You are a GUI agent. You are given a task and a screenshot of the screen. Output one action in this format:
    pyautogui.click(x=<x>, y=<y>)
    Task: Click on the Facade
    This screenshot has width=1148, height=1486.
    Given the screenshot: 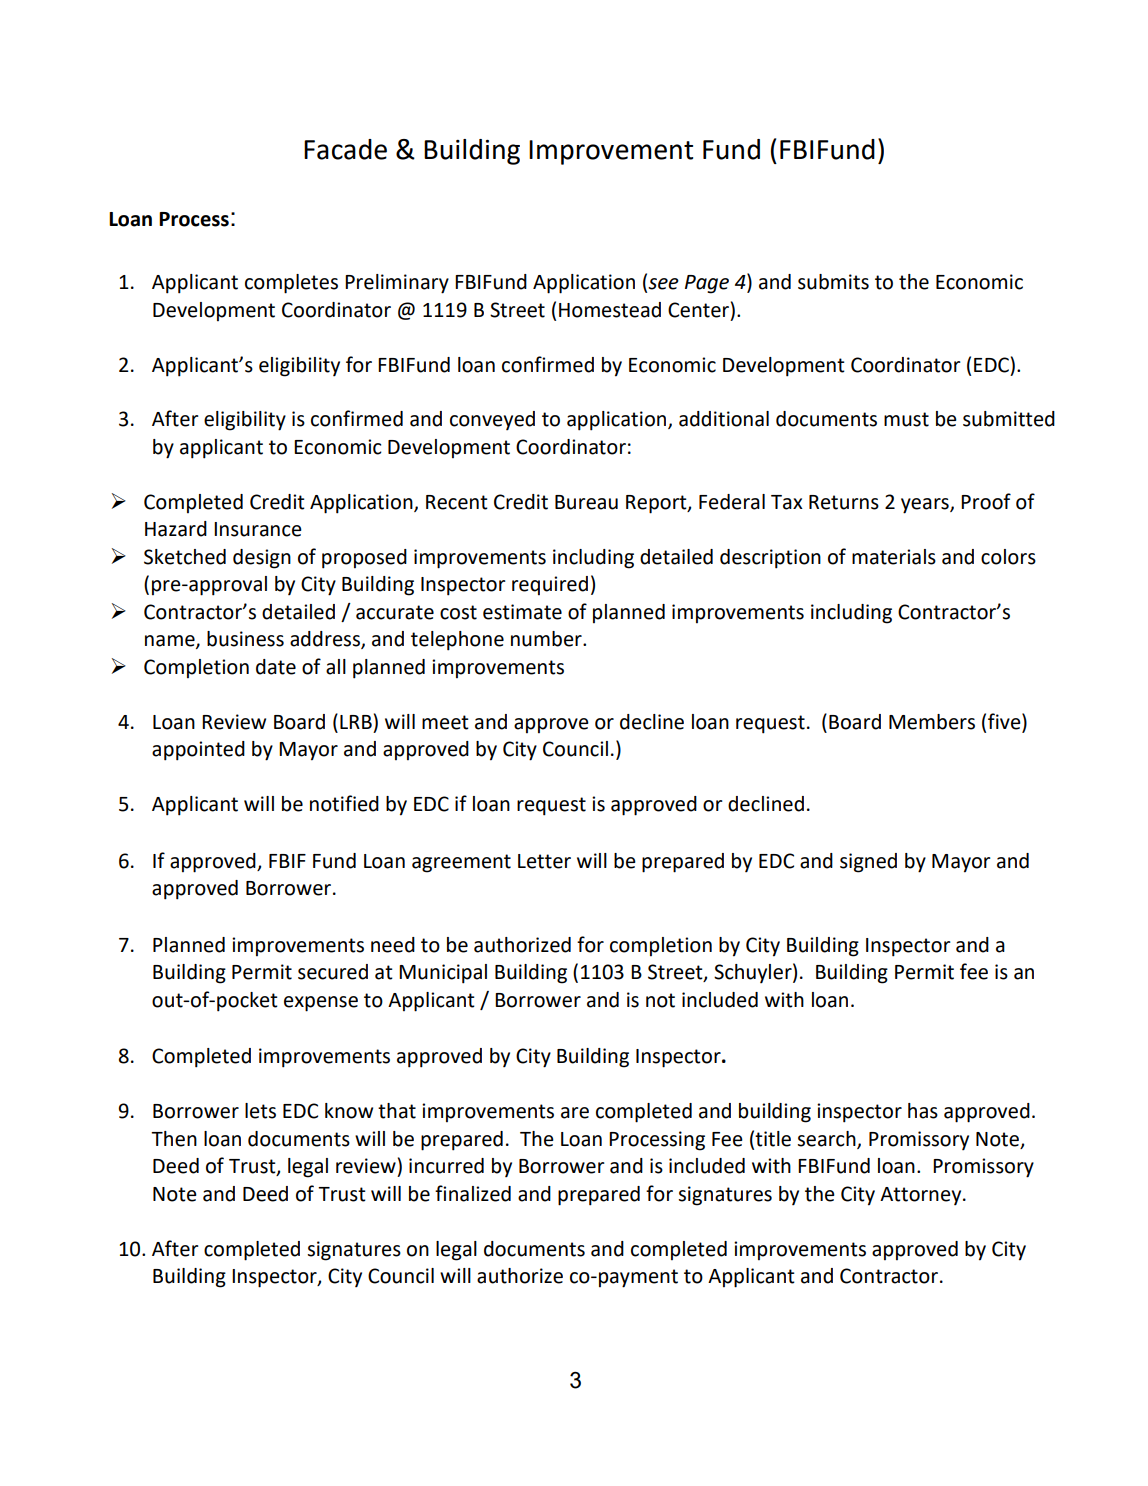 What is the action you would take?
    pyautogui.click(x=345, y=149)
